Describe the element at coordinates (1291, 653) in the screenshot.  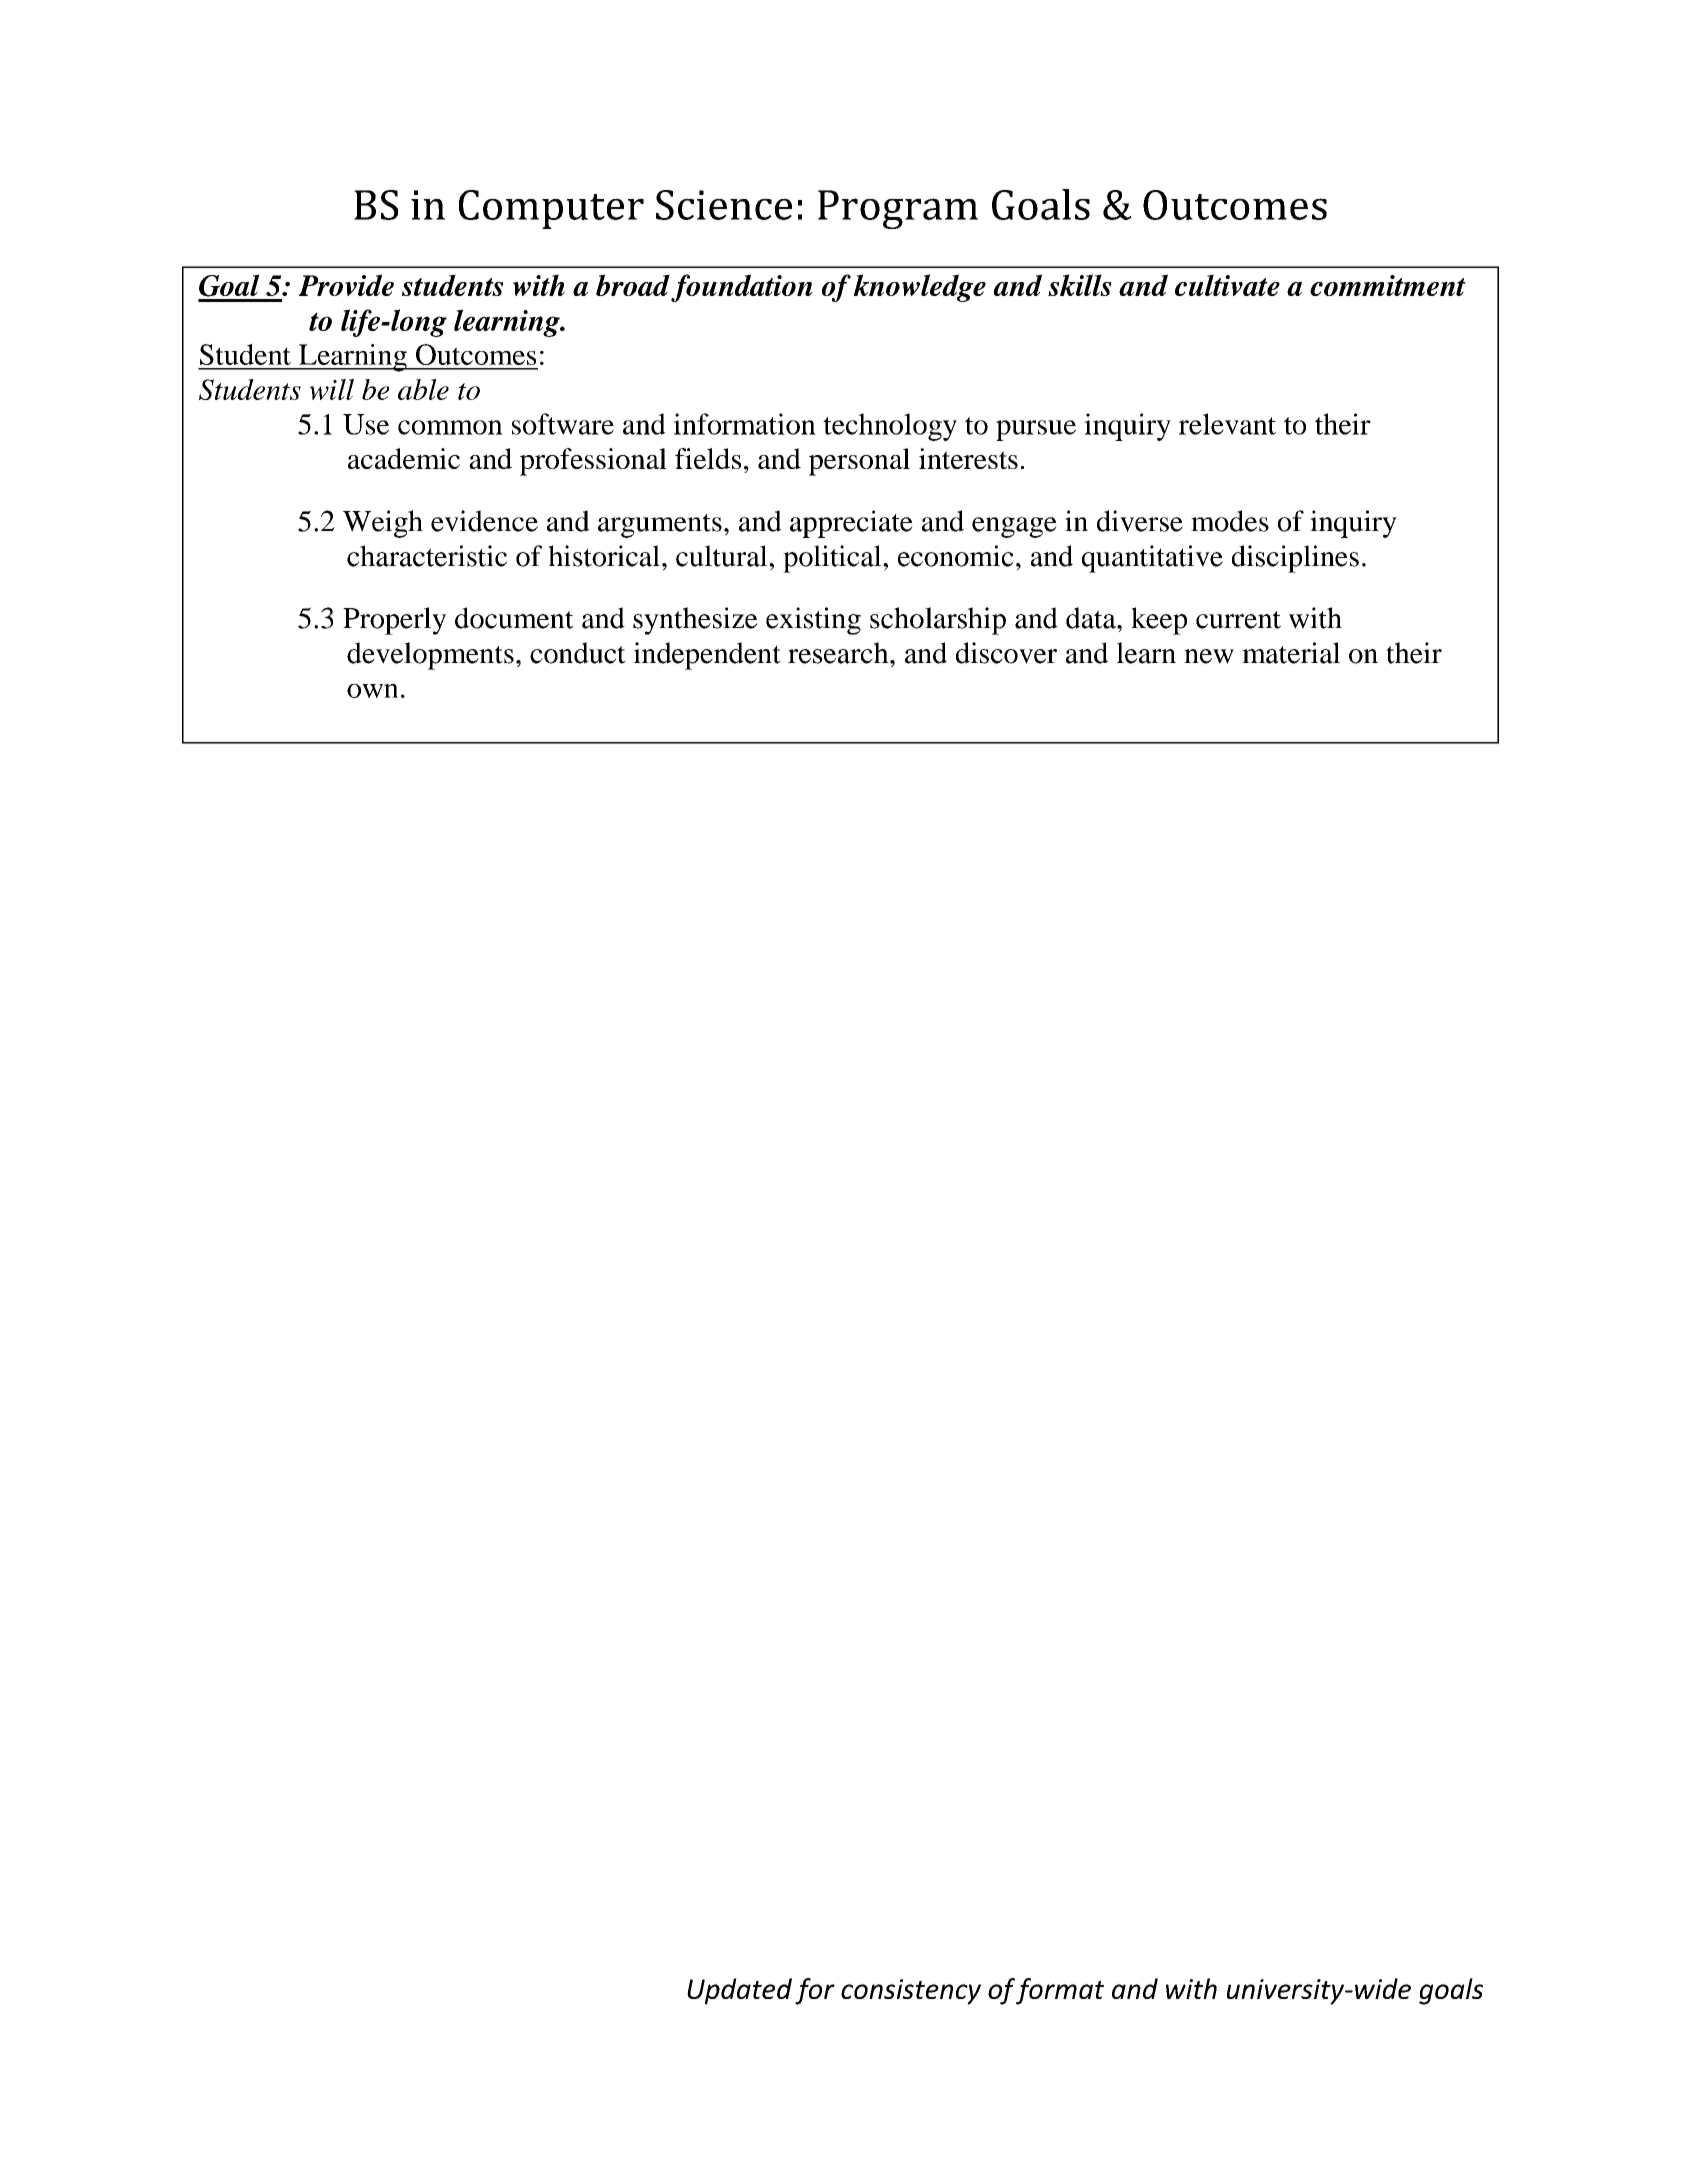
I see `material` at that location.
